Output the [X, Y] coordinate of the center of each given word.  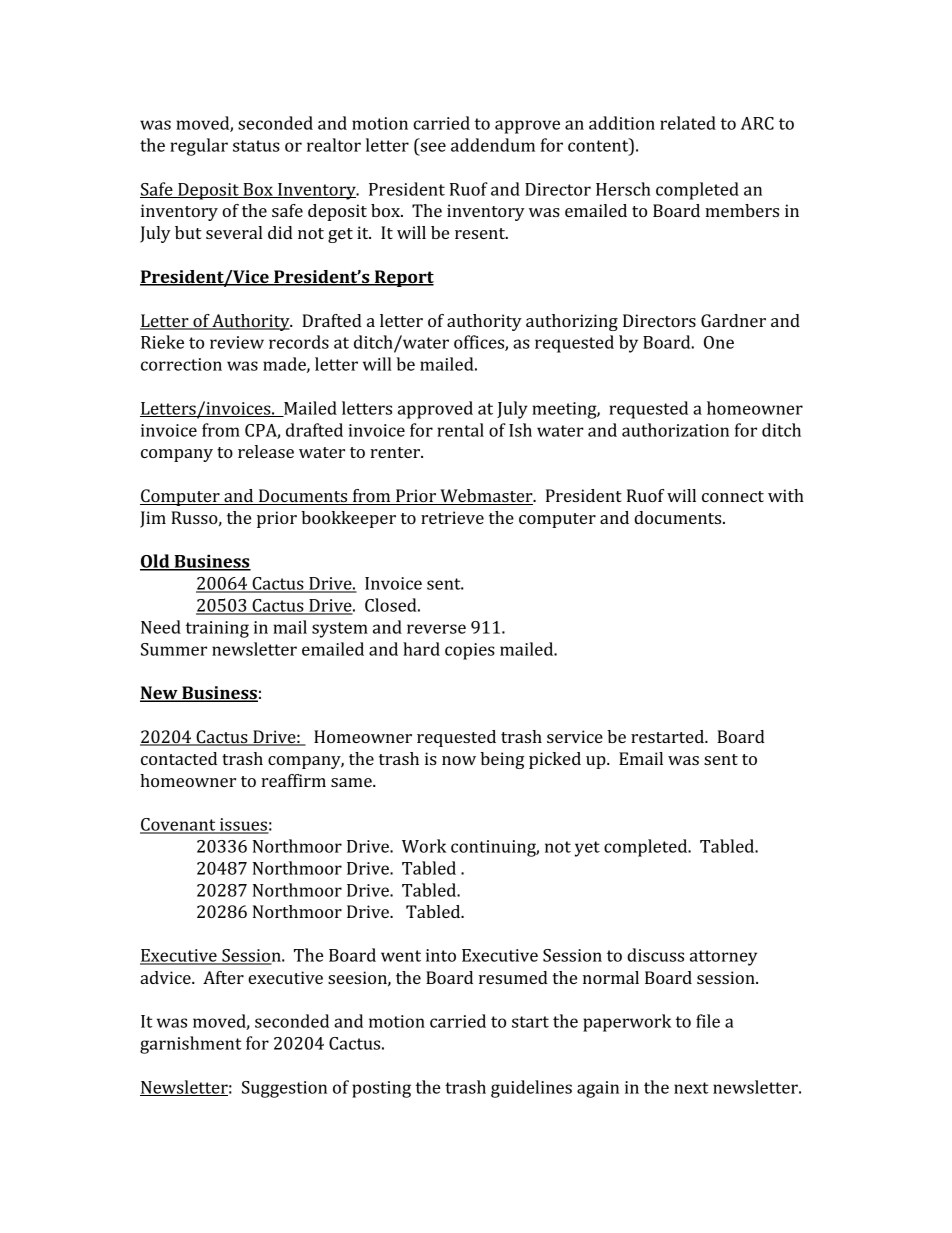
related [688, 123]
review [237, 342]
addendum [493, 145]
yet [587, 849]
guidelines [531, 1089]
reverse [436, 629]
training [217, 629]
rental [460, 430]
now [459, 760]
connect [733, 496]
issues [243, 825]
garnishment [191, 1045]
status [256, 146]
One [719, 342]
